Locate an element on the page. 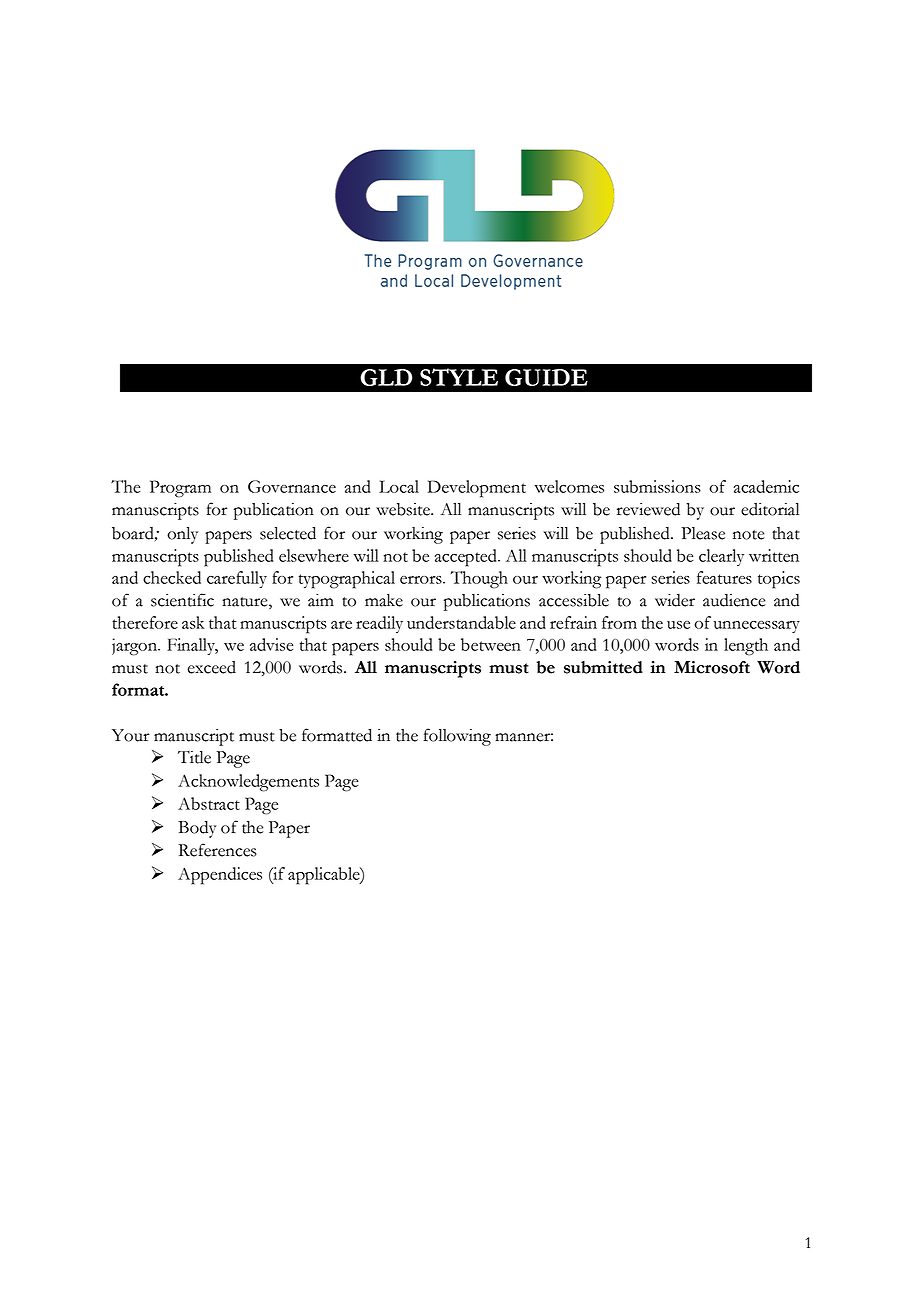 The height and width of the image is (1308, 924). Microsoft is located at coordinates (712, 667).
